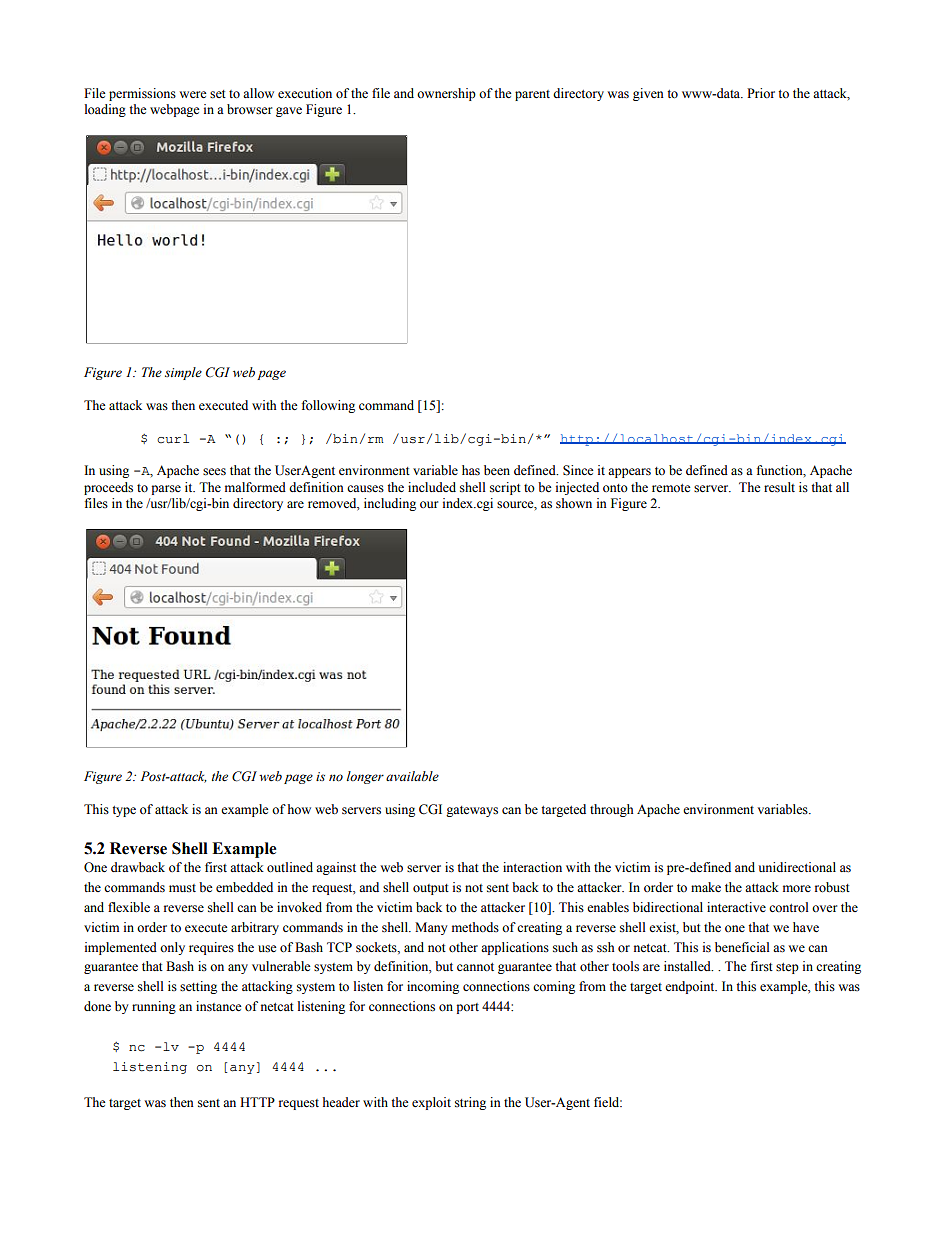 This page has width=952, height=1233. What do you see at coordinates (470, 1103) in the page?
I see `string` at bounding box center [470, 1103].
